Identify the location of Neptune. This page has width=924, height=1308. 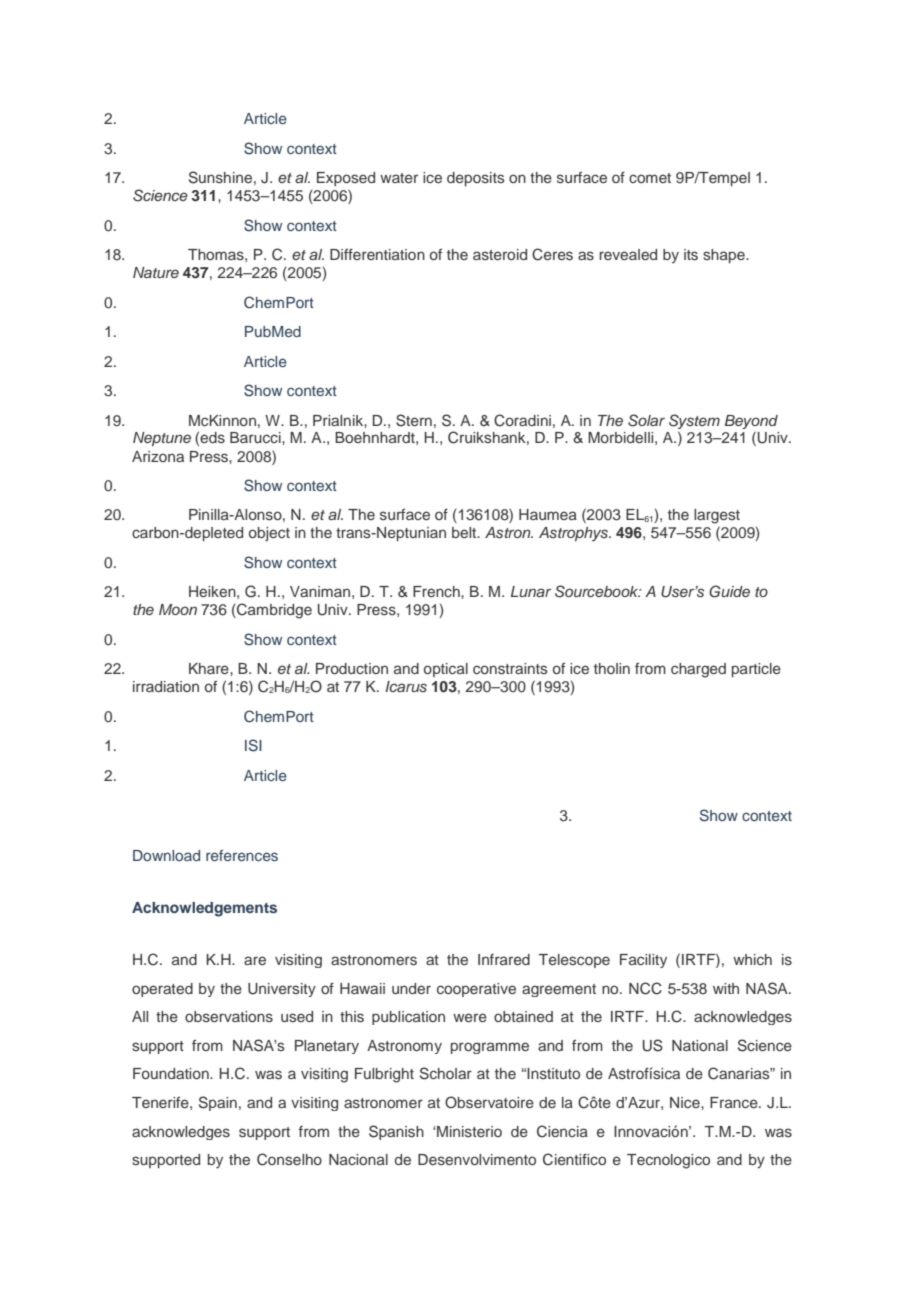
(162, 439).
